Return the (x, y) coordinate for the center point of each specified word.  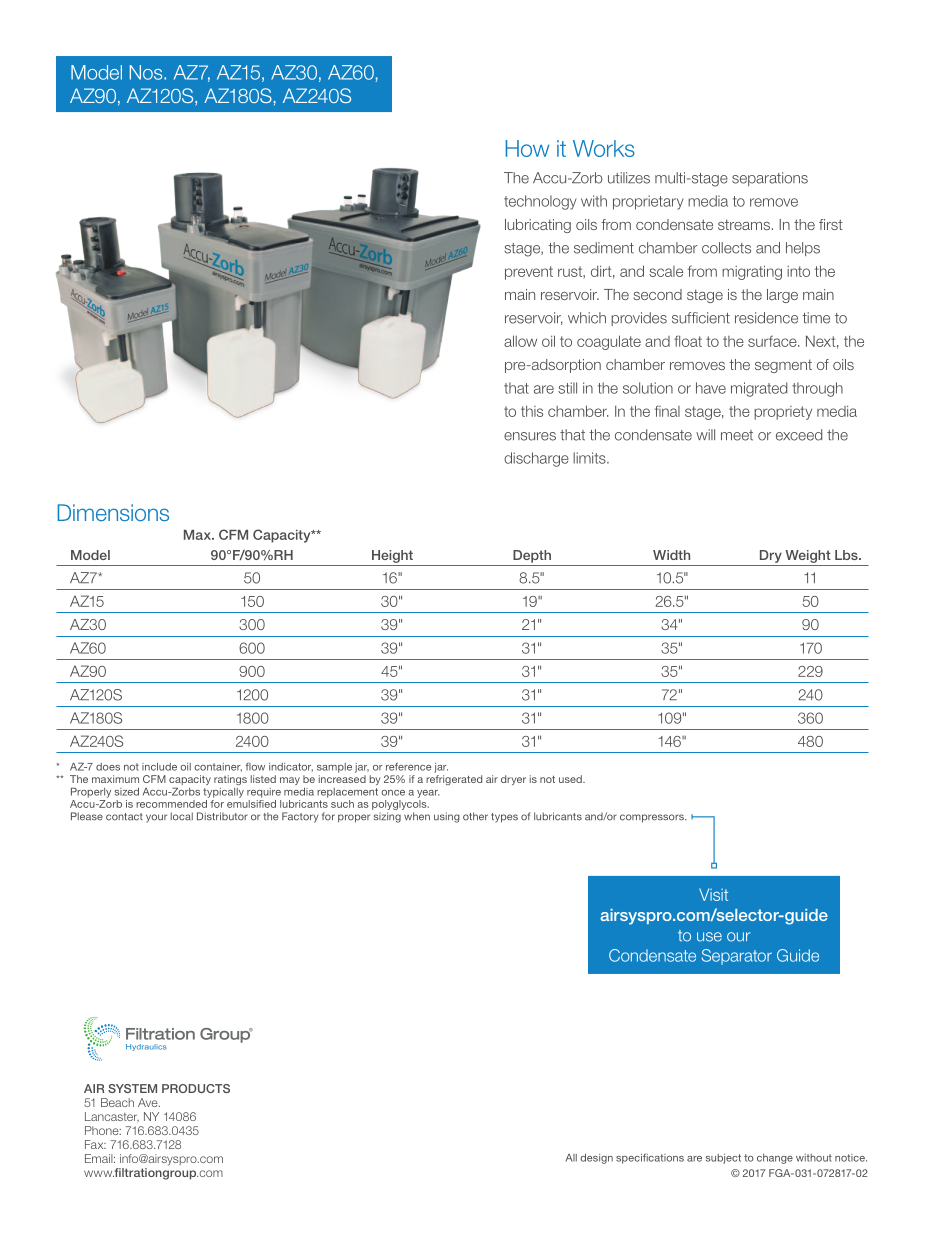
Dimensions (113, 512)
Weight (808, 556)
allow (520, 341)
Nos (147, 72)
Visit (713, 894)
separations (770, 179)
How (527, 148)
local (182, 816)
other (475, 816)
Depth (532, 556)
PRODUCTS (196, 1088)
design (596, 1159)
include (159, 767)
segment (783, 366)
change (775, 1159)
